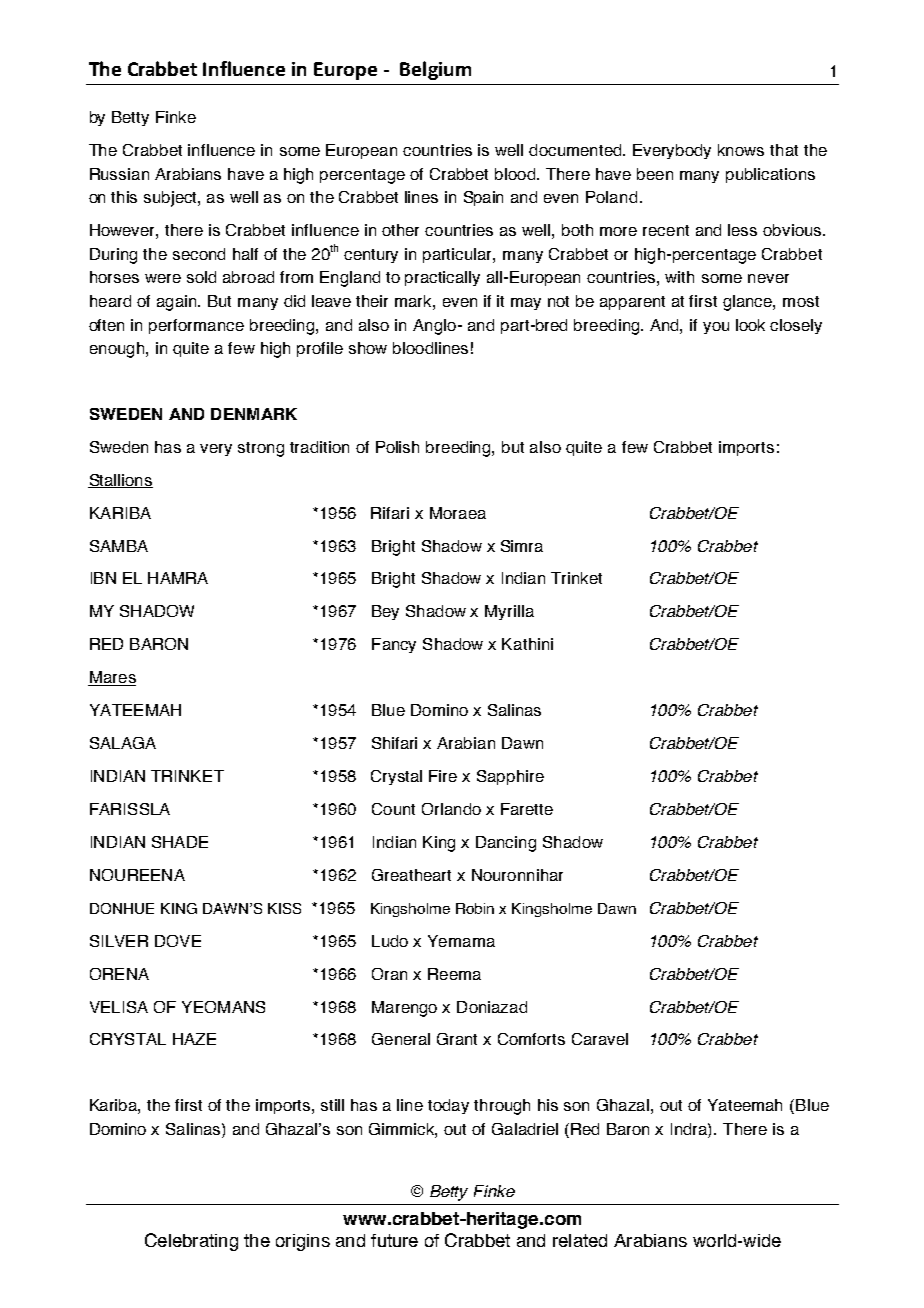 This screenshot has width=924, height=1308. I want to click on knows, so click(741, 150).
